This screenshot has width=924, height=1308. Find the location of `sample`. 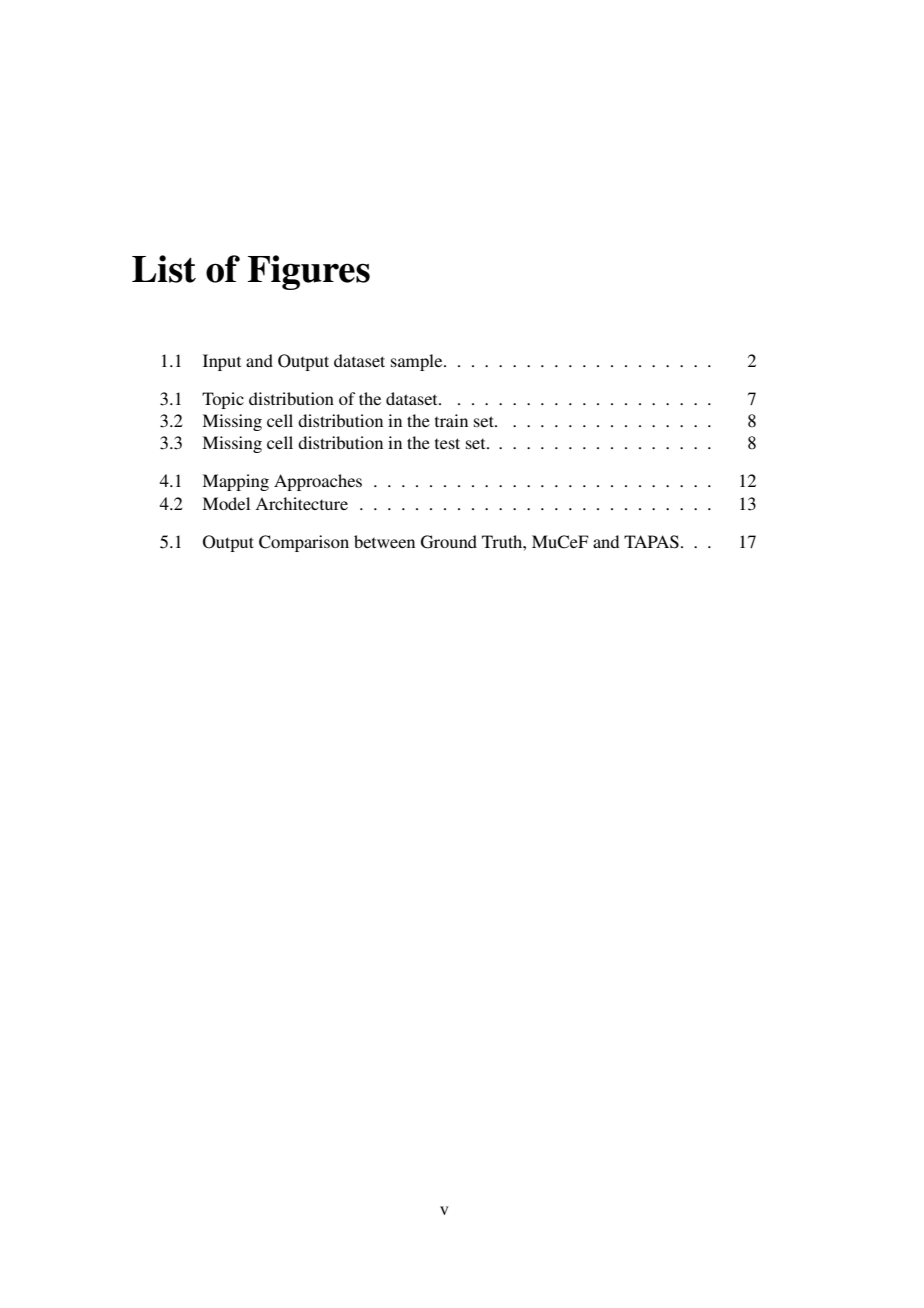

sample is located at coordinates (418, 362).
